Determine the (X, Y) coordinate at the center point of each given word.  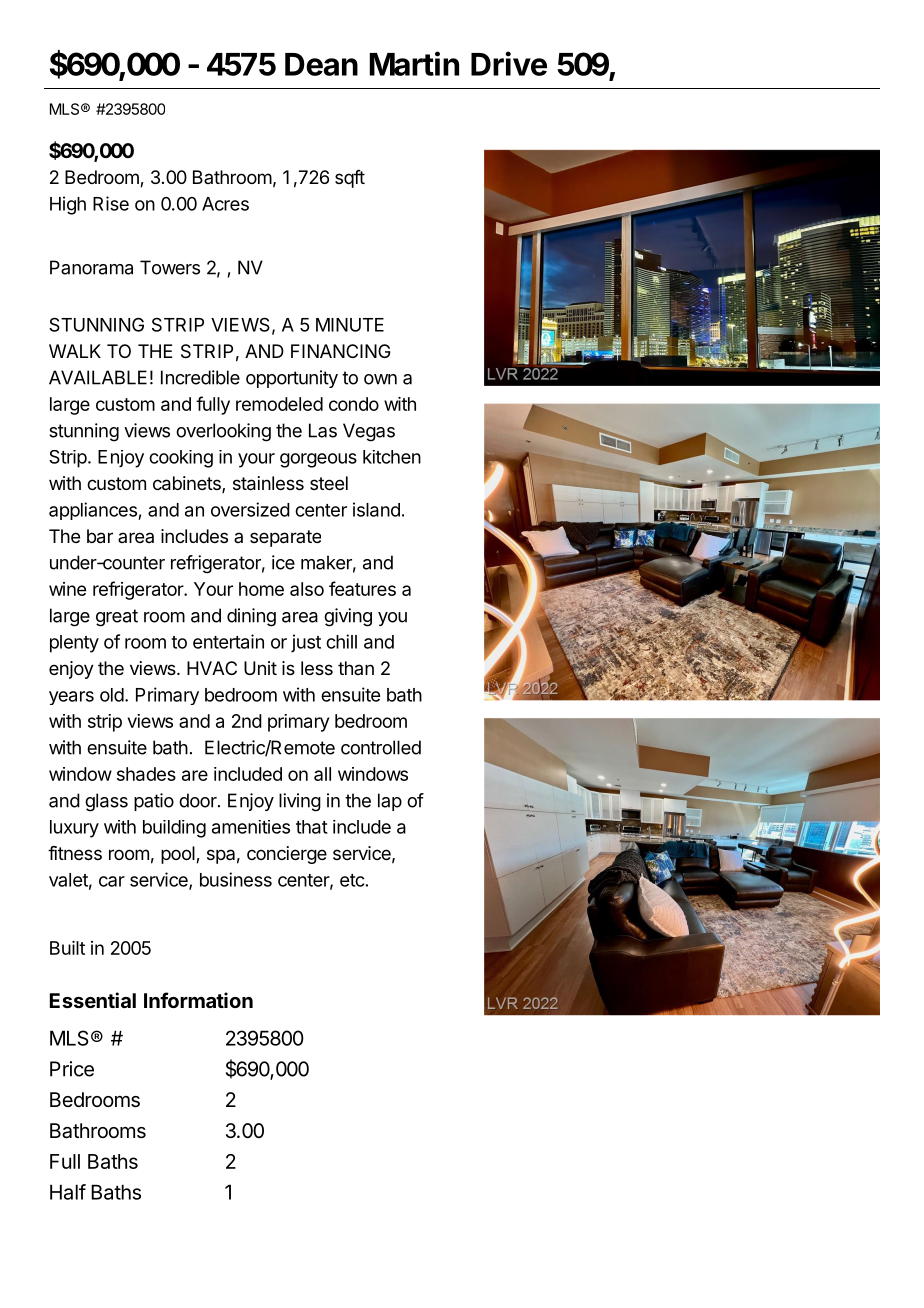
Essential (93, 1000)
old (112, 695)
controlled (381, 747)
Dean (321, 64)
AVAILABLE (98, 377)
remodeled (279, 404)
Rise (111, 203)
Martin (414, 63)
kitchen (392, 457)
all (322, 774)
